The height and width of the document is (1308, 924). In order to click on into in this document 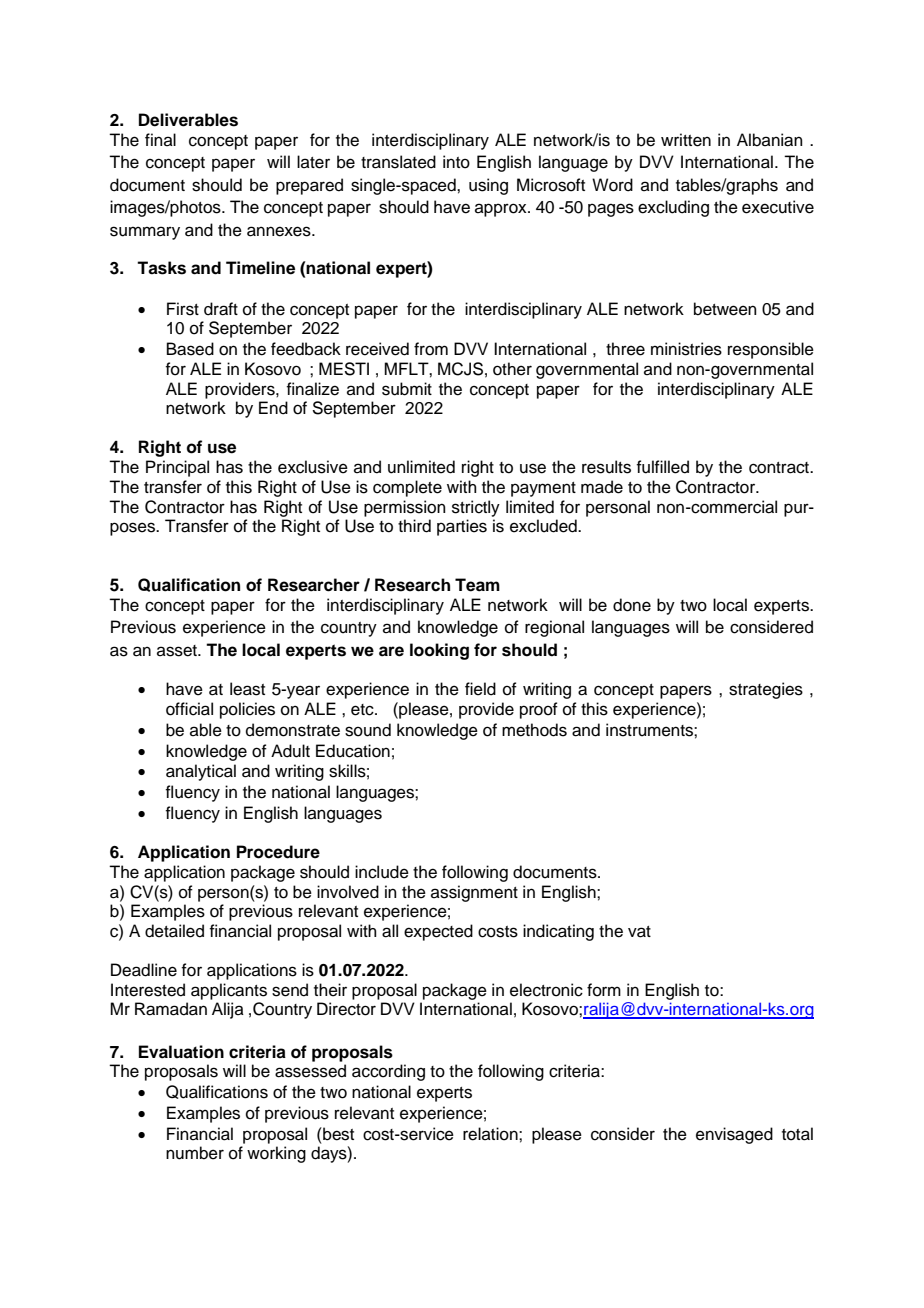, I will do `click(456, 162)`.
